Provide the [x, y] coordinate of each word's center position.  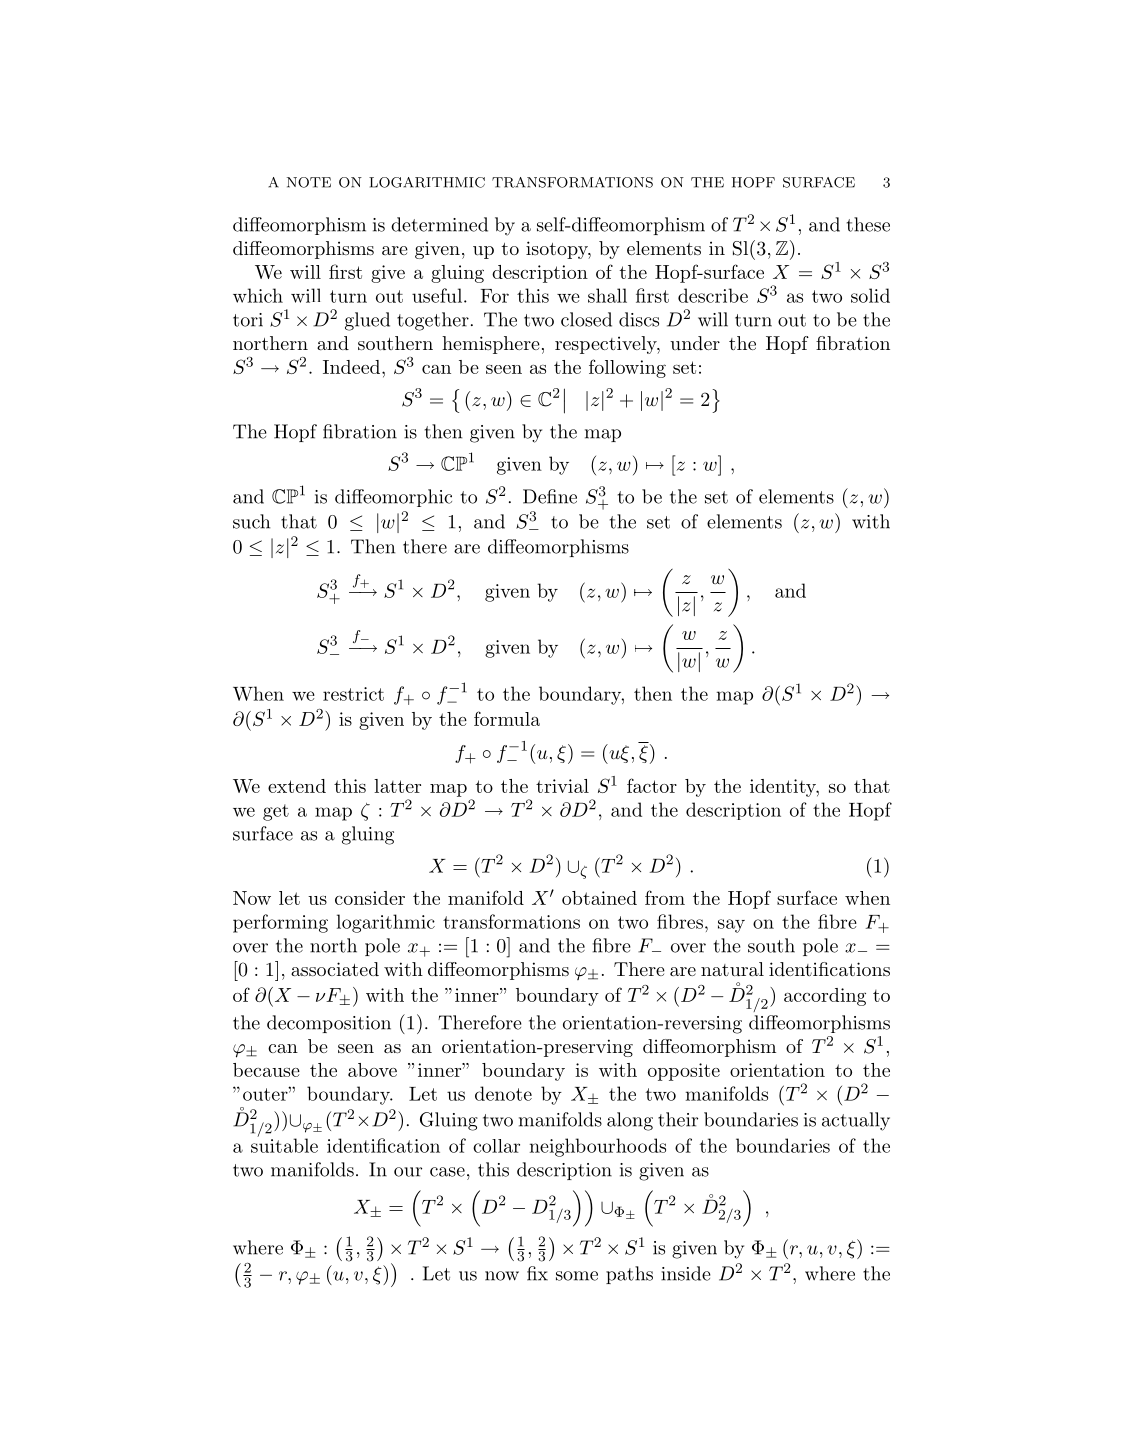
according [825, 997]
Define [550, 496]
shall [607, 295]
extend [297, 786]
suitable [284, 1144]
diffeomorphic [393, 498]
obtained [599, 898]
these [868, 224]
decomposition [329, 1024]
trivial [562, 786]
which [258, 295]
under [695, 343]
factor [652, 785]
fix [537, 1273]
